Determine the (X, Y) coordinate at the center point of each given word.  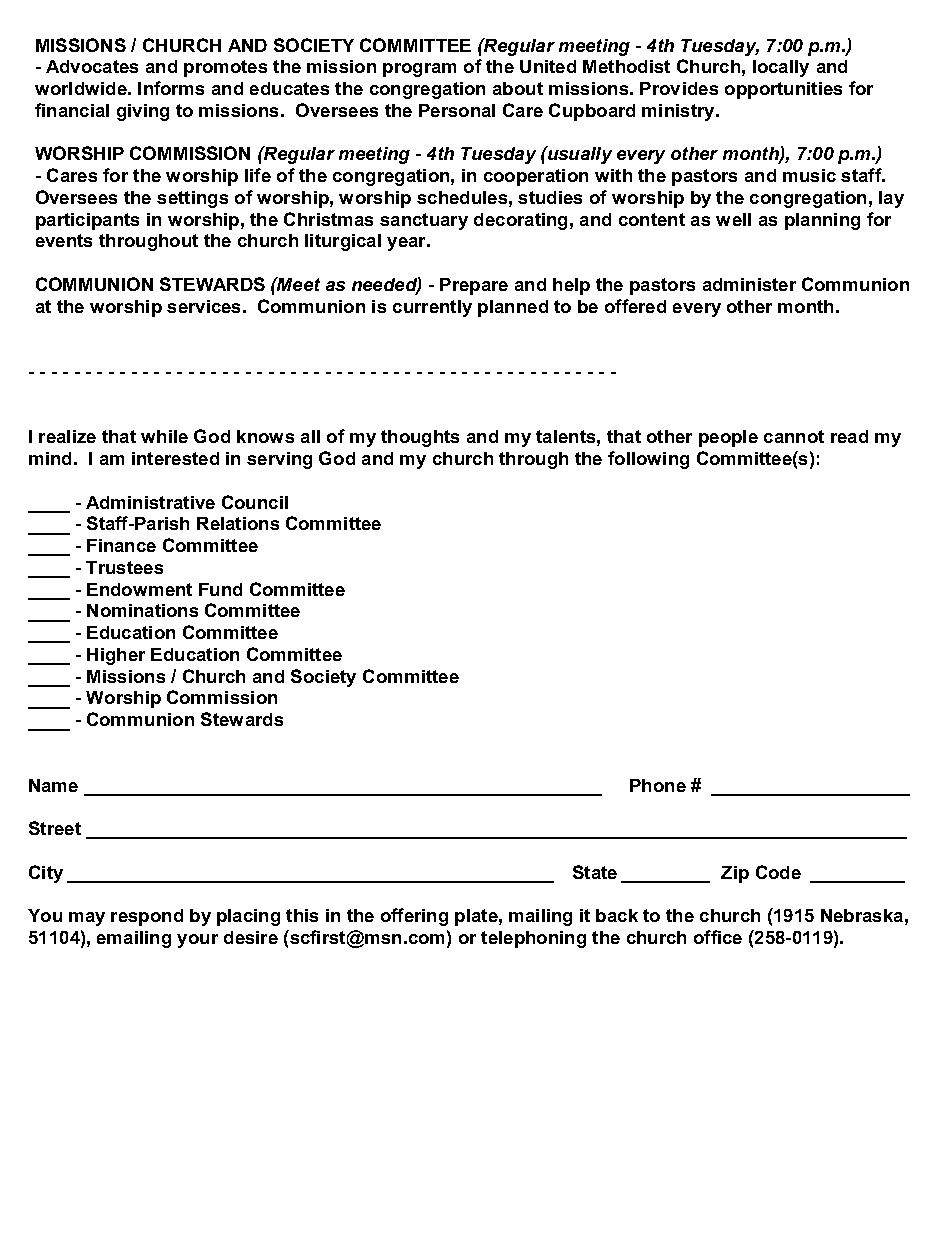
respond (147, 917)
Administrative (150, 502)
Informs (171, 88)
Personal (457, 110)
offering (414, 917)
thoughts (420, 438)
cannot (794, 436)
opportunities (783, 90)
